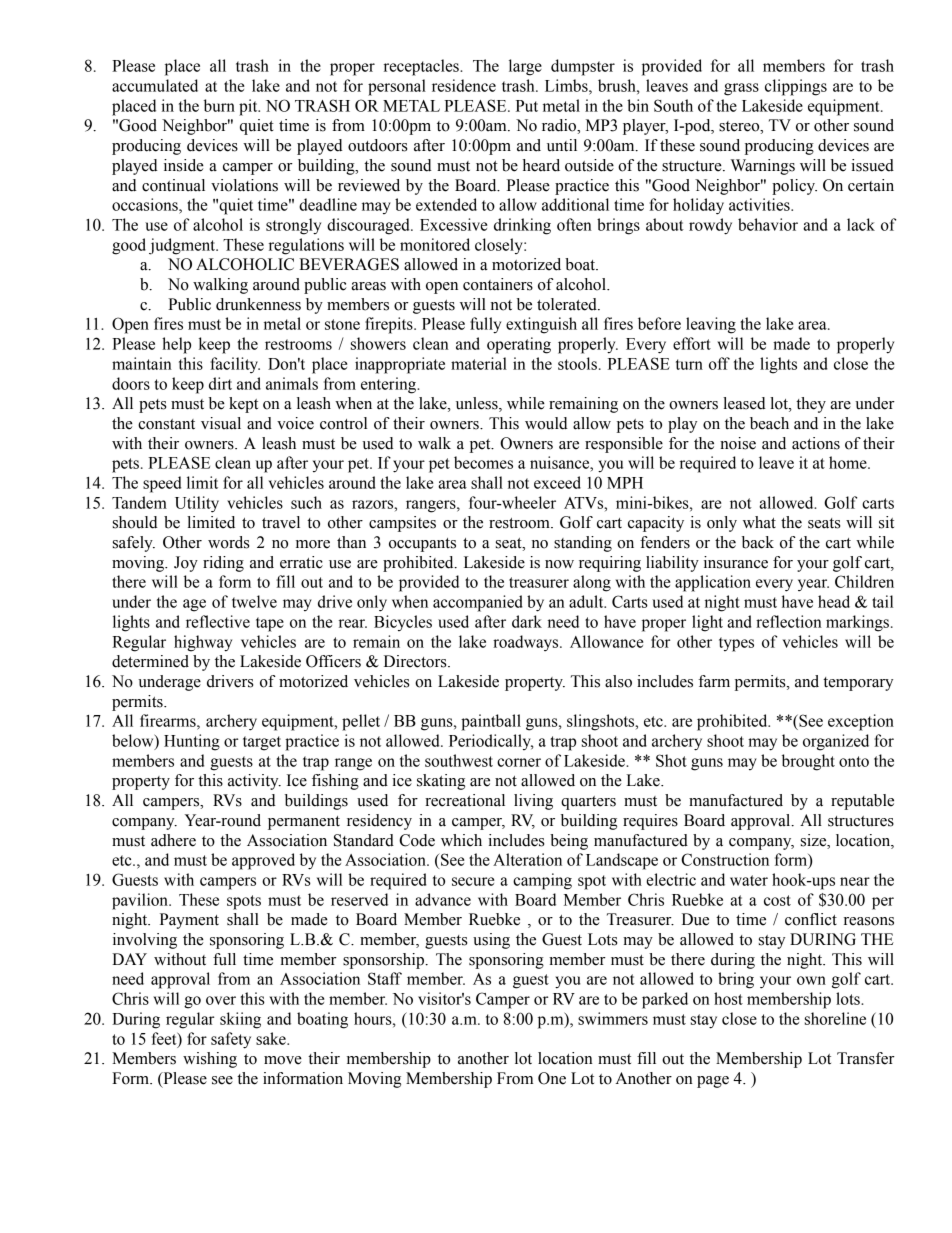 The width and height of the image is (952, 1233). Describe the element at coordinates (613, 1018) in the image. I see `swimmers` at that location.
